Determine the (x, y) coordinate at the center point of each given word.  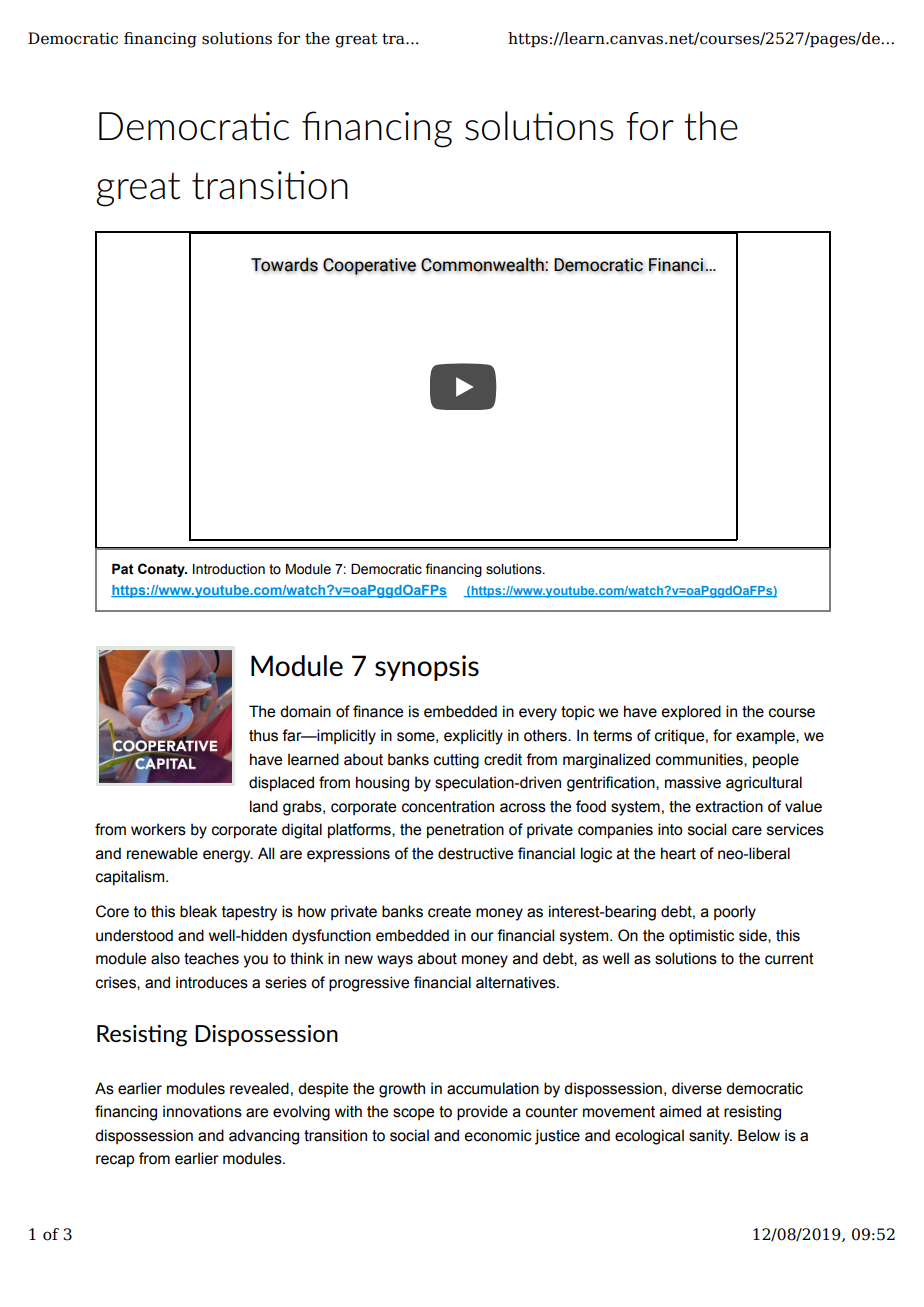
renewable (162, 853)
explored (691, 712)
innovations (202, 1111)
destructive (475, 853)
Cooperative (369, 266)
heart (678, 853)
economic (498, 1135)
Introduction (229, 569)
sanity (710, 1137)
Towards (284, 264)
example (766, 736)
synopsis (427, 668)
